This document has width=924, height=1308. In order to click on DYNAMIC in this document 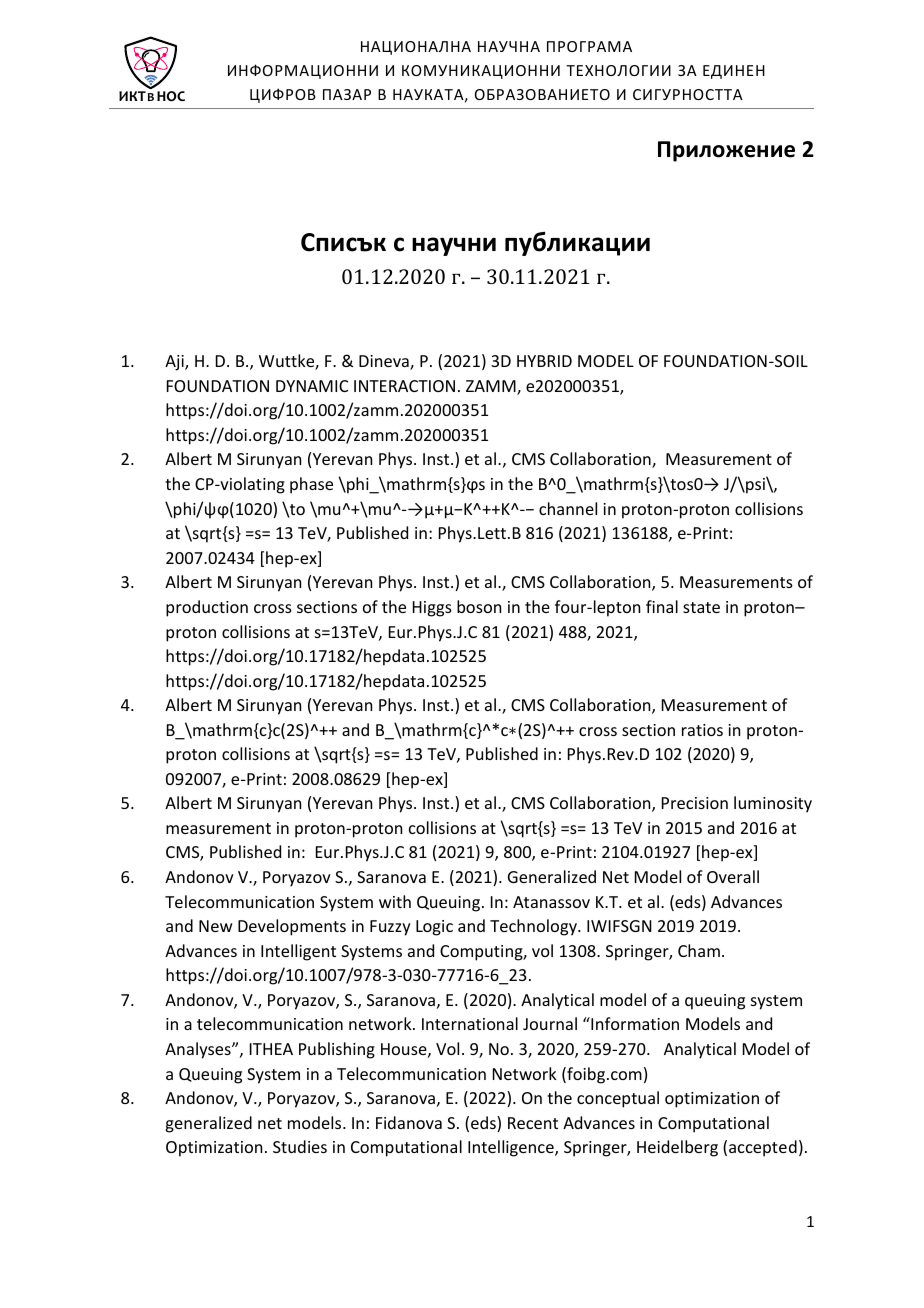, I will do `click(312, 386)`.
